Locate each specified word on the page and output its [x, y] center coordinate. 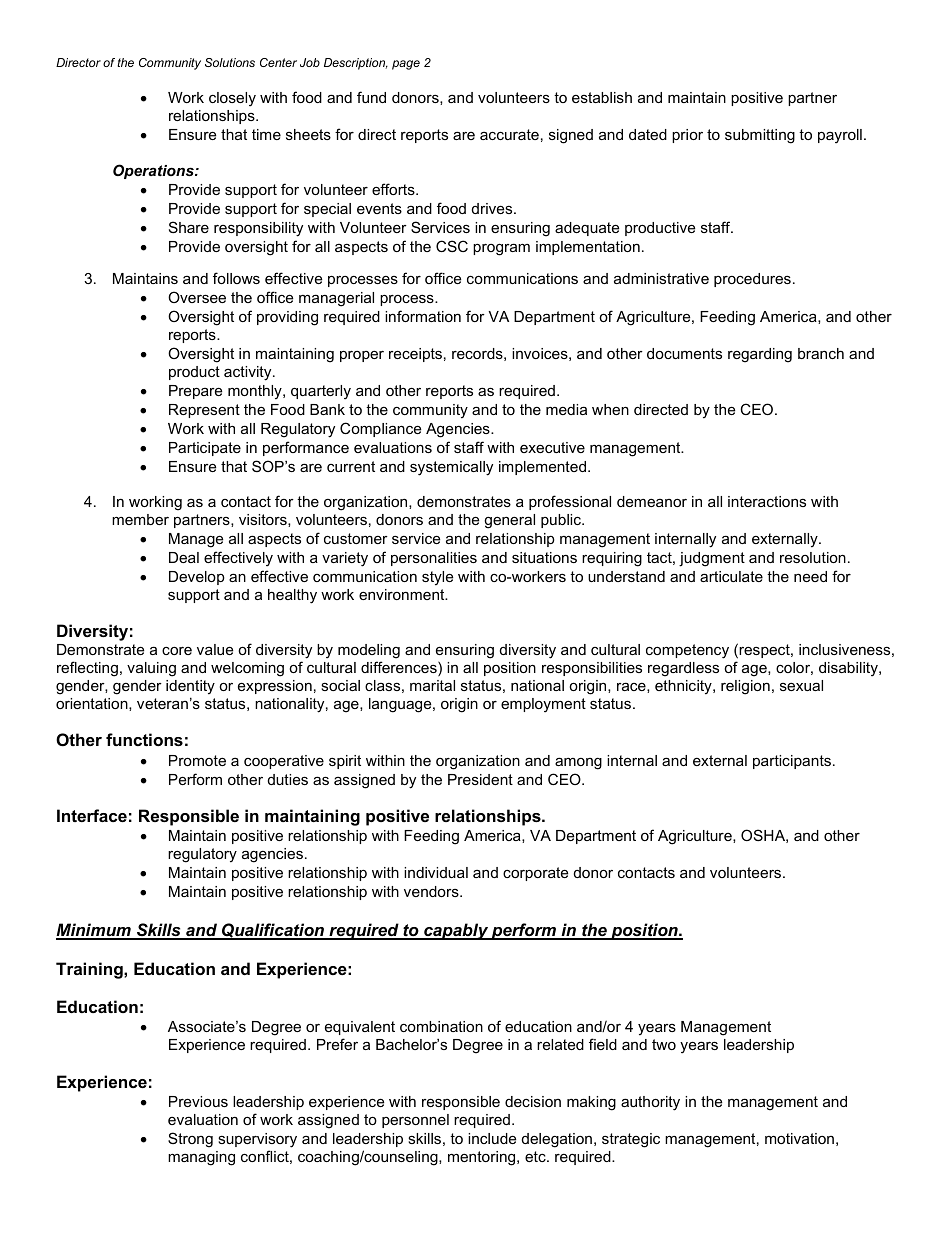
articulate [731, 576]
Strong [190, 1140]
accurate [509, 134]
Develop [197, 578]
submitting [760, 136]
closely [232, 99]
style [437, 578]
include [492, 1138]
